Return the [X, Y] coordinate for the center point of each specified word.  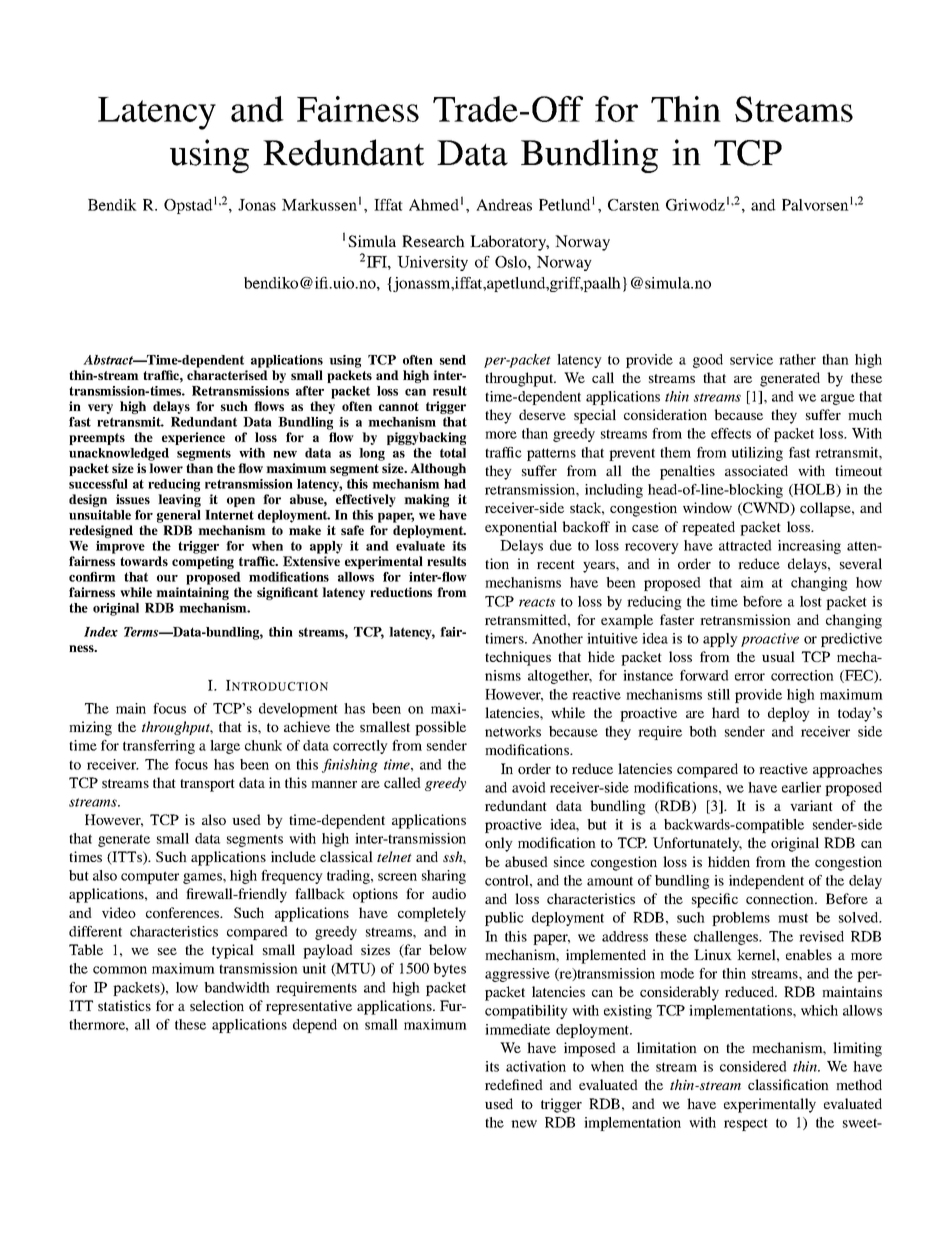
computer [150, 877]
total [453, 453]
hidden [729, 861]
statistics [124, 1005]
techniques [518, 658]
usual [778, 656]
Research [433, 241]
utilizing [757, 454]
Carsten [634, 205]
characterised [227, 375]
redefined [514, 1084]
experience [193, 438]
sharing [444, 877]
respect [746, 1124]
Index [101, 632]
